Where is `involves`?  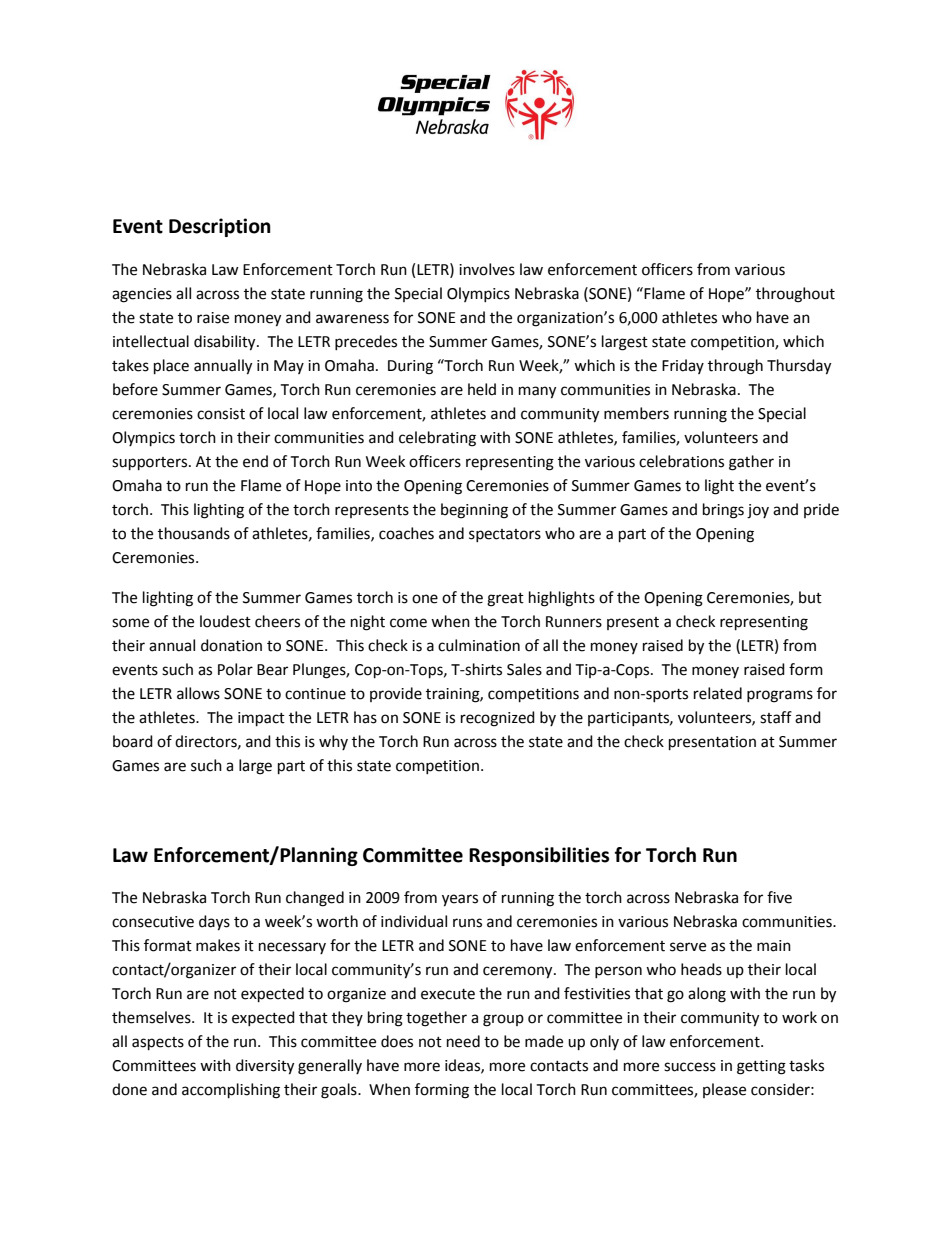 involves is located at coordinates (487, 269).
